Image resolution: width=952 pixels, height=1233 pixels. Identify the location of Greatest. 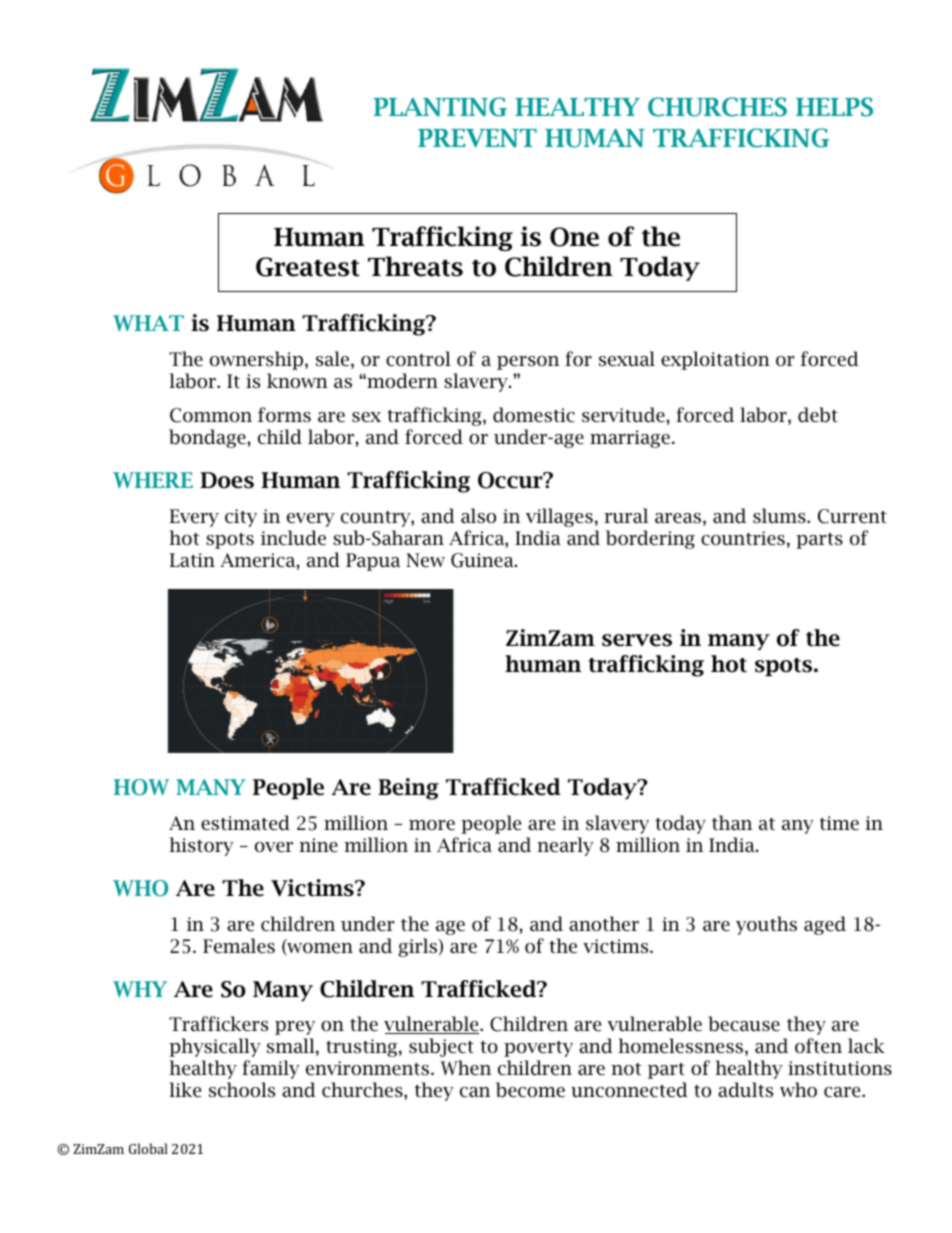
(308, 267).
